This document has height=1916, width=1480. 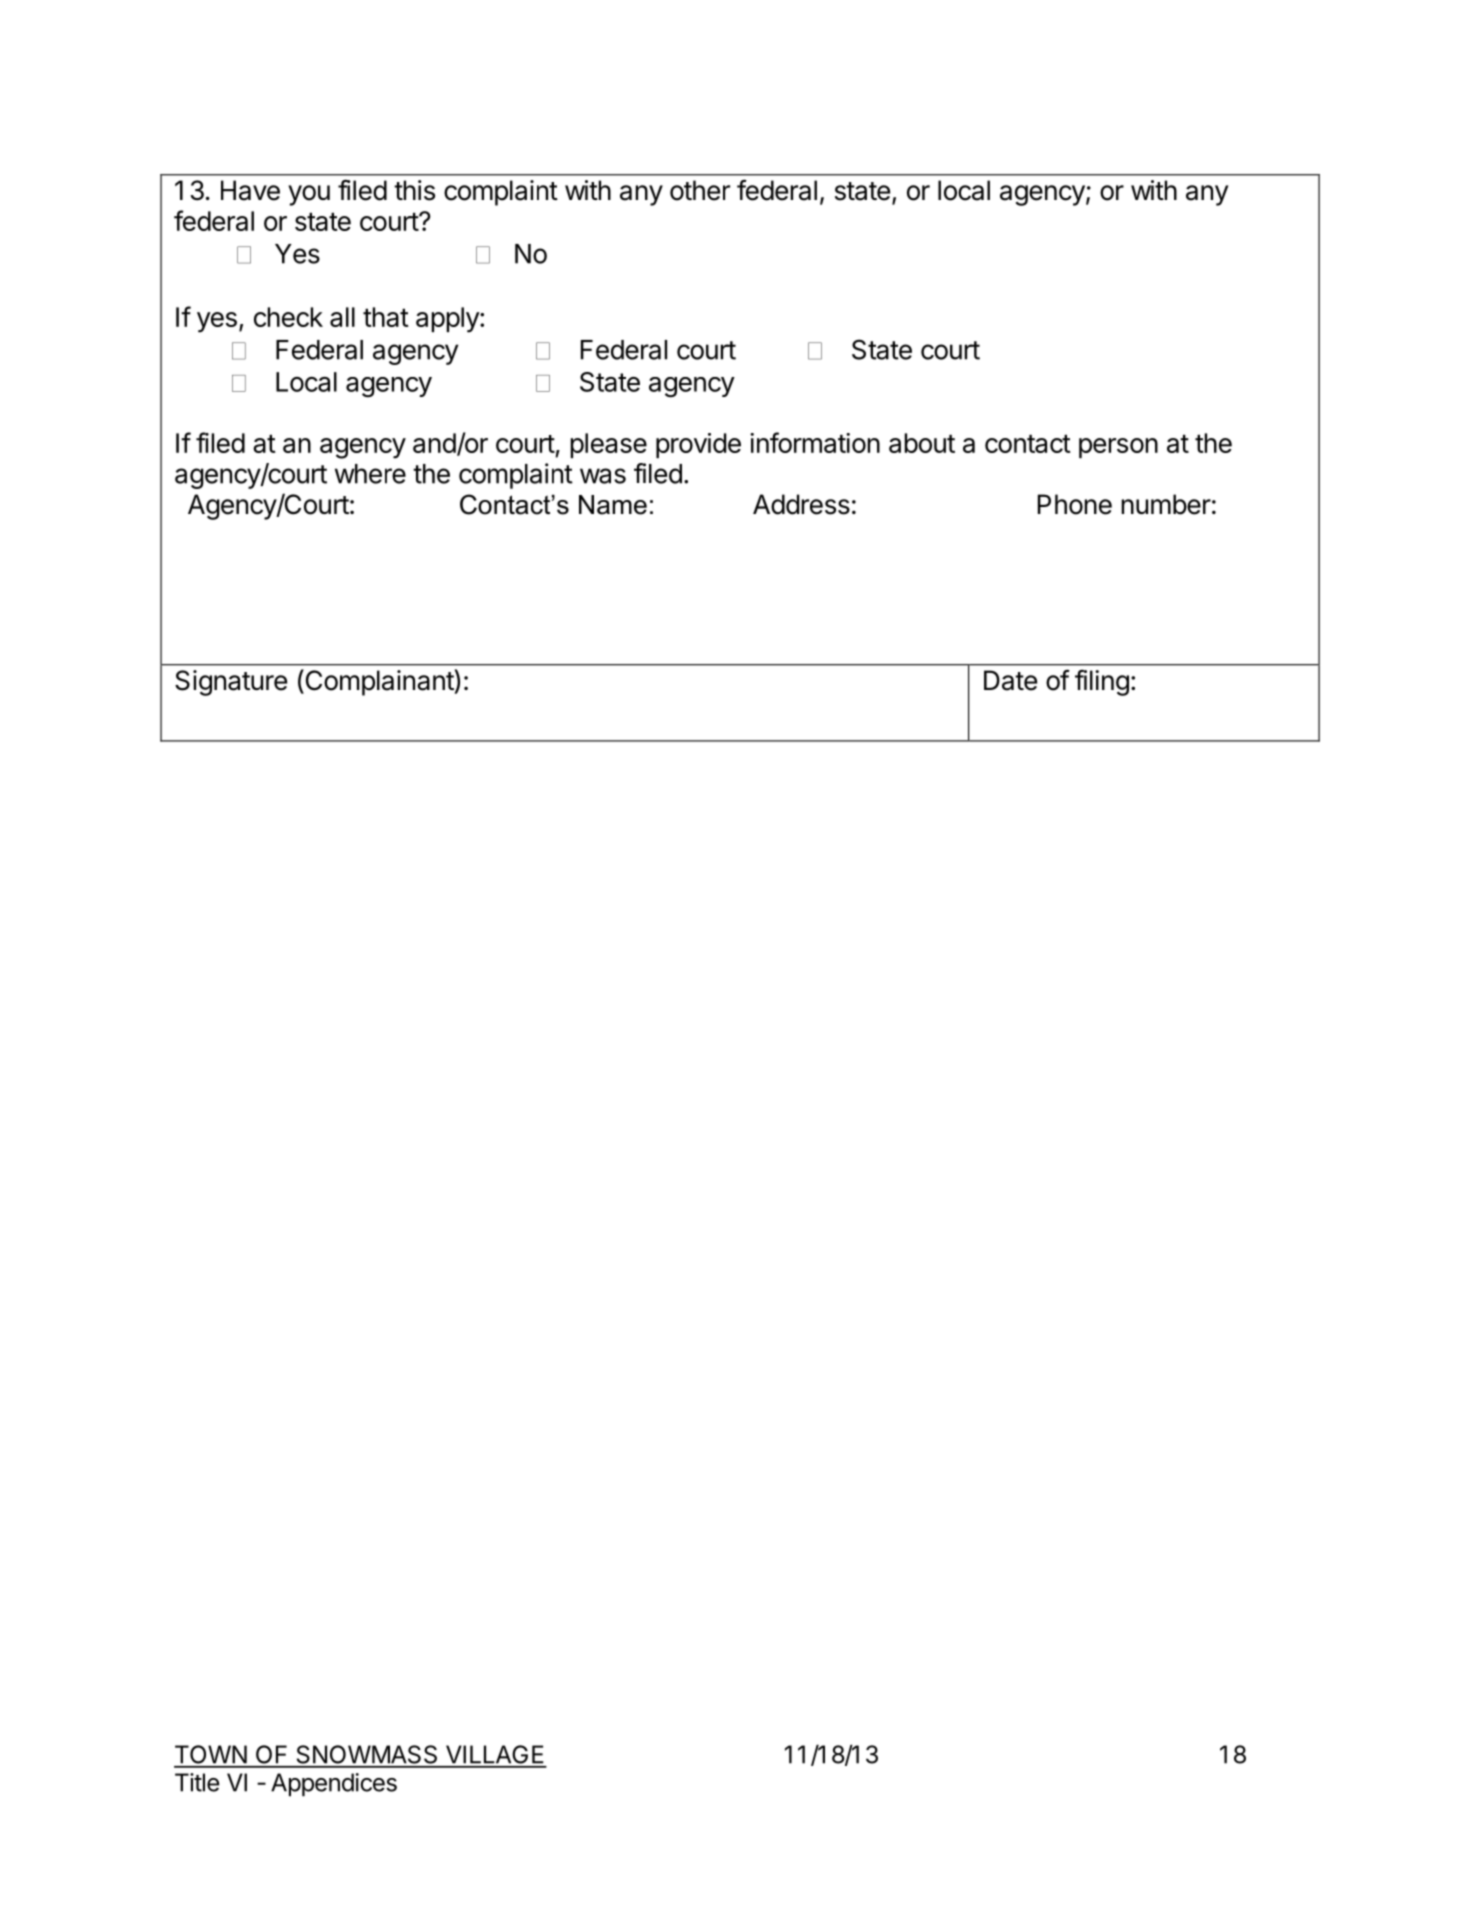 I want to click on filing, so click(x=1102, y=683).
